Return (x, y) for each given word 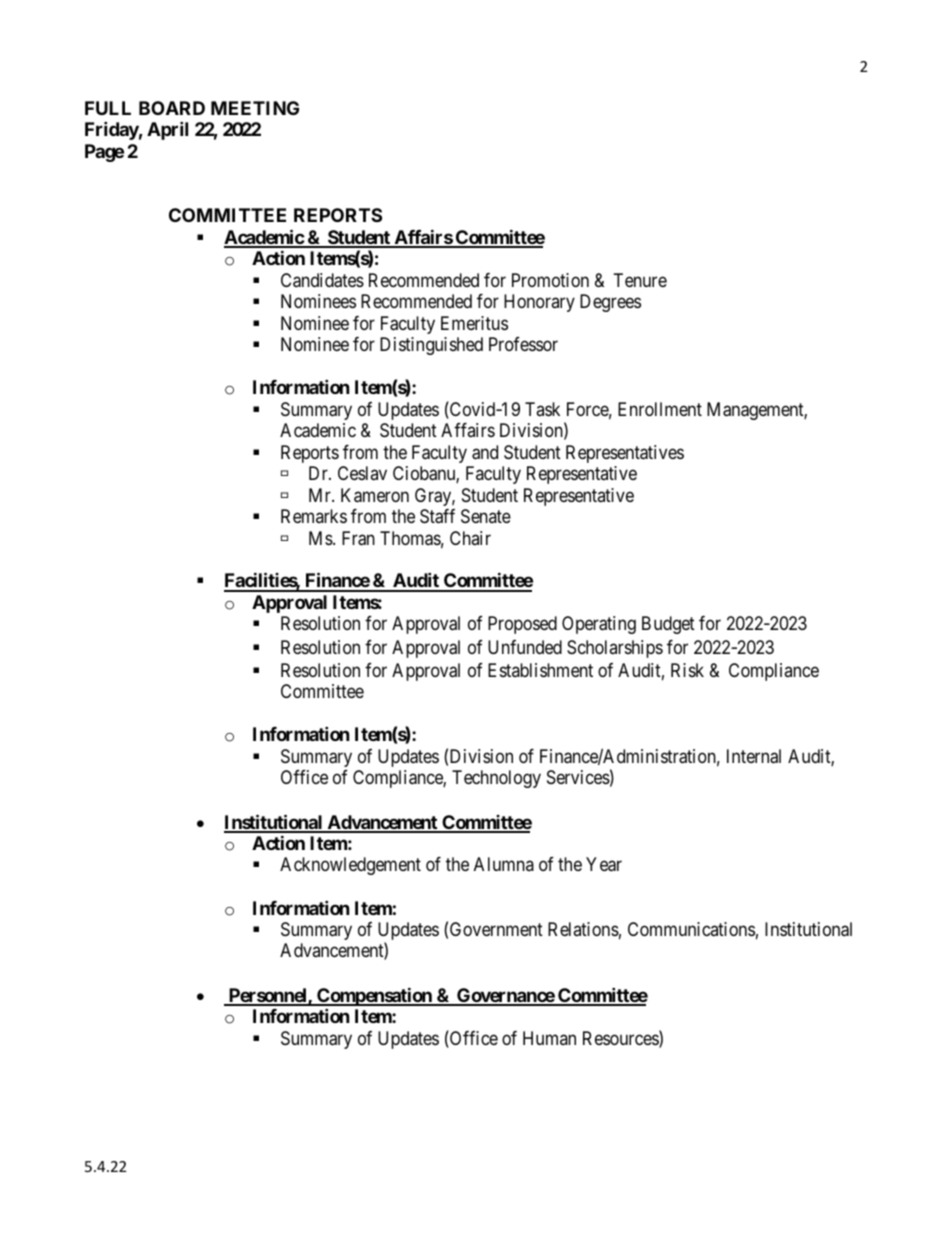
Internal (754, 756)
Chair (470, 538)
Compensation (374, 998)
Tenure (640, 280)
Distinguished (431, 346)
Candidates (322, 280)
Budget (668, 625)
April (167, 130)
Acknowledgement (350, 866)
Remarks (314, 516)
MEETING (255, 108)
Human (549, 1038)
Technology (496, 779)
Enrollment (660, 409)
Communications (691, 929)
